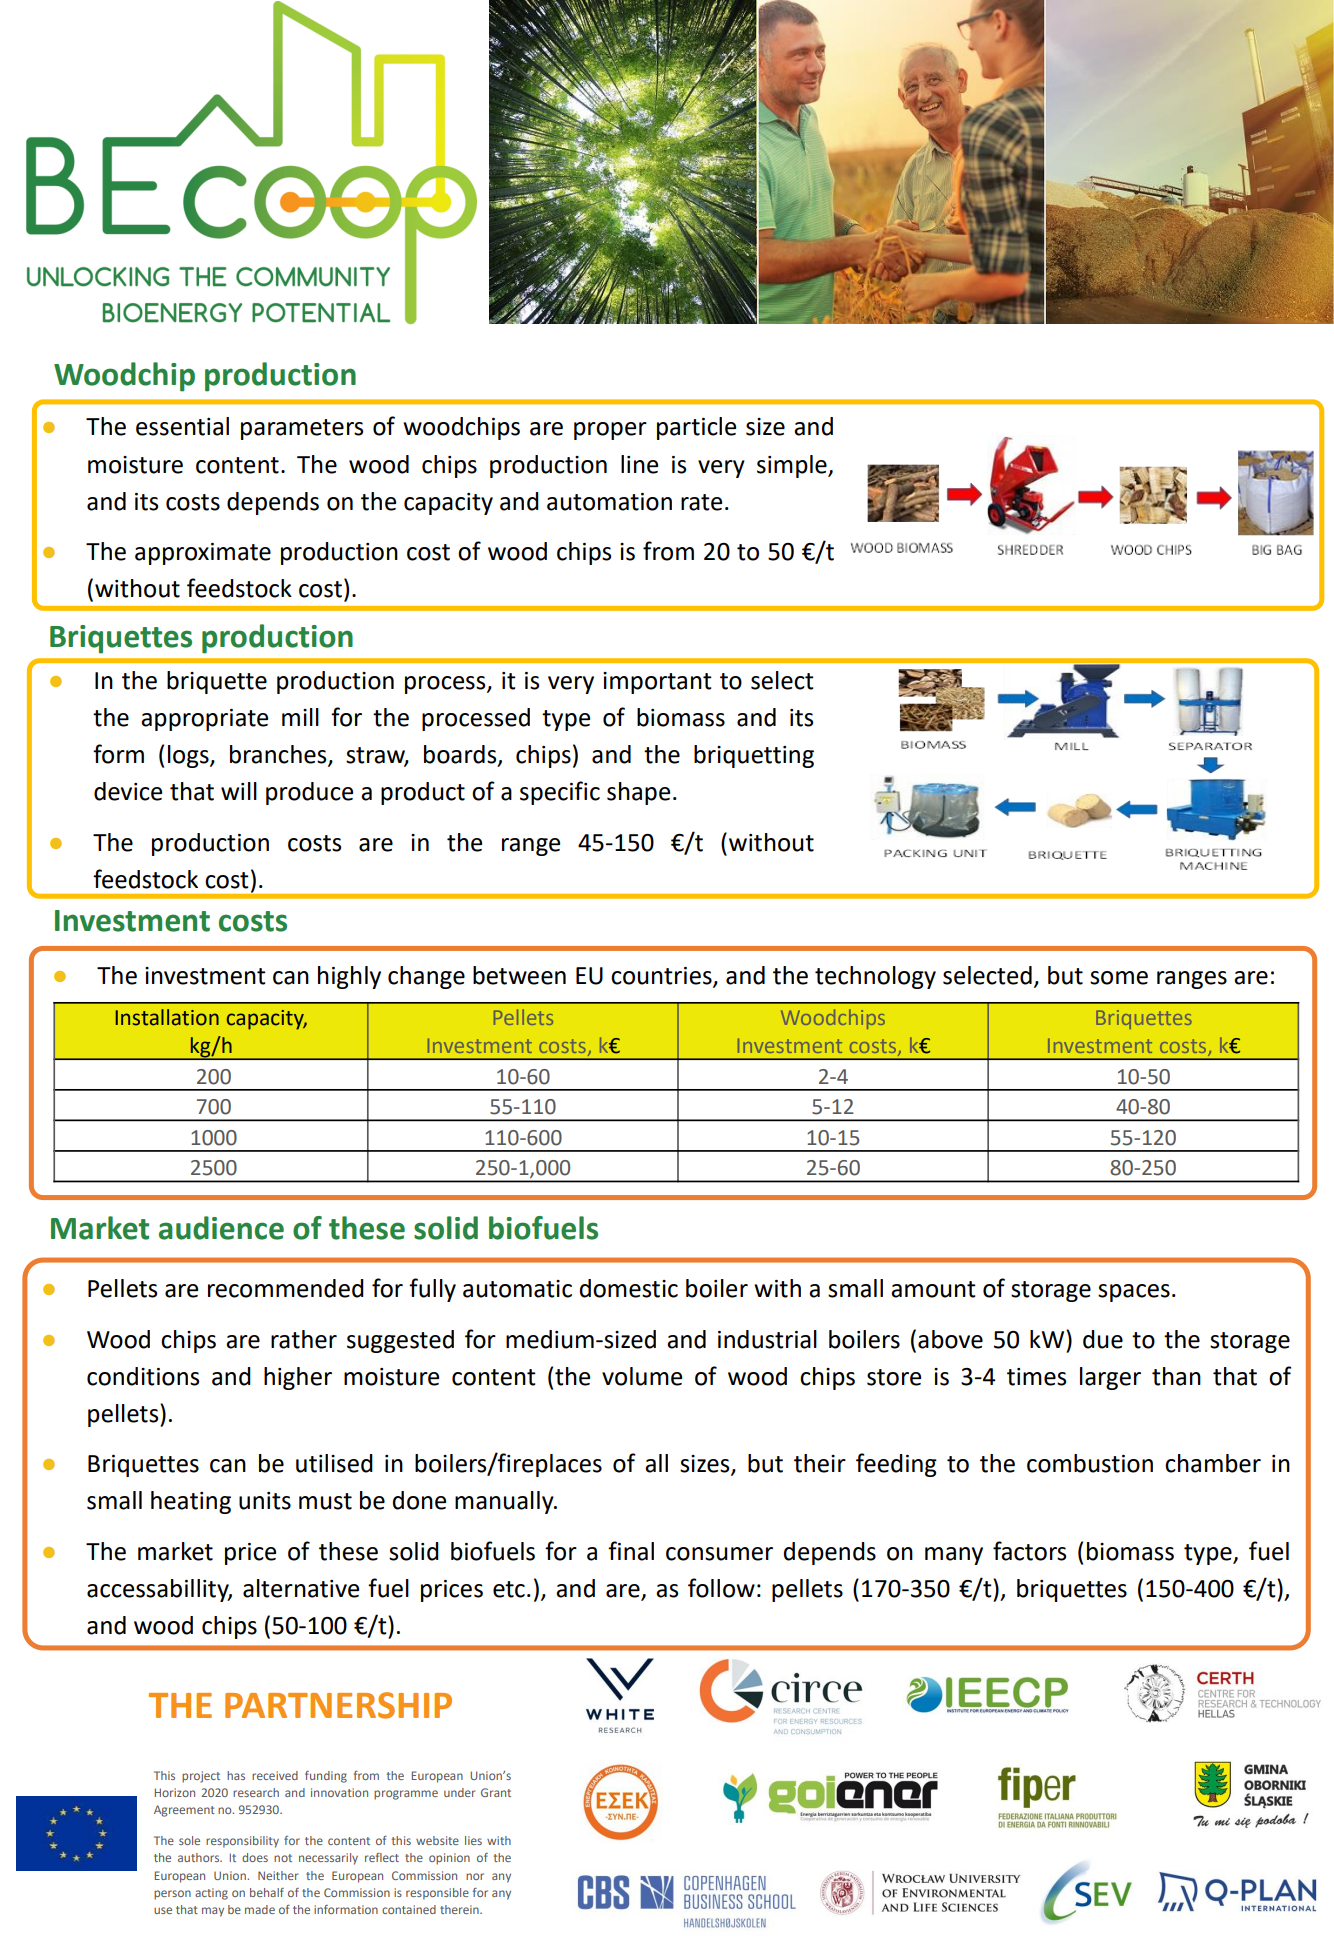  Describe the element at coordinates (255, 1857) in the screenshot. I see `does` at that location.
